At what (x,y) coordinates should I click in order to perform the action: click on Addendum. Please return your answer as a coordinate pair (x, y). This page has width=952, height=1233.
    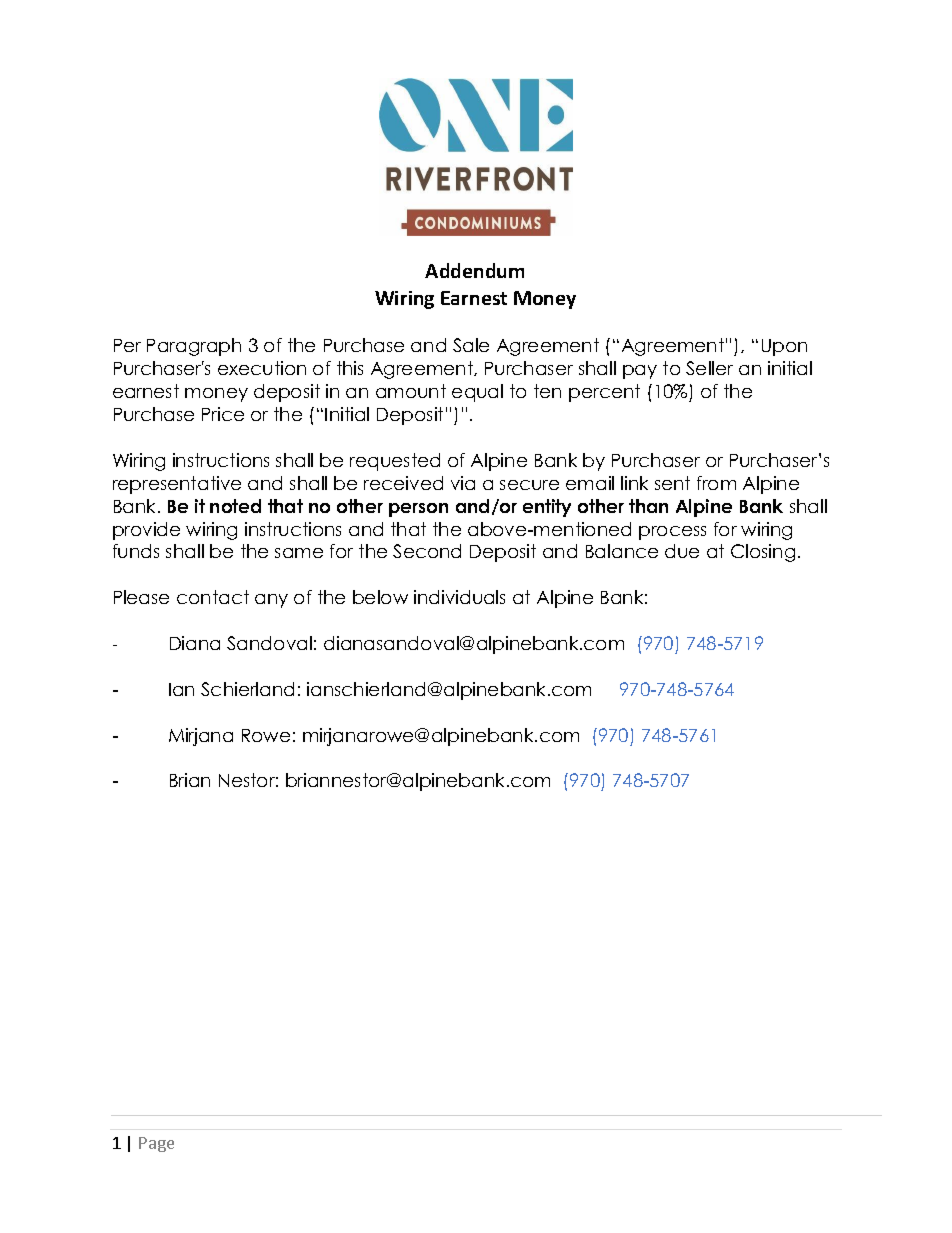
    Looking at the image, I should click on (474, 270).
